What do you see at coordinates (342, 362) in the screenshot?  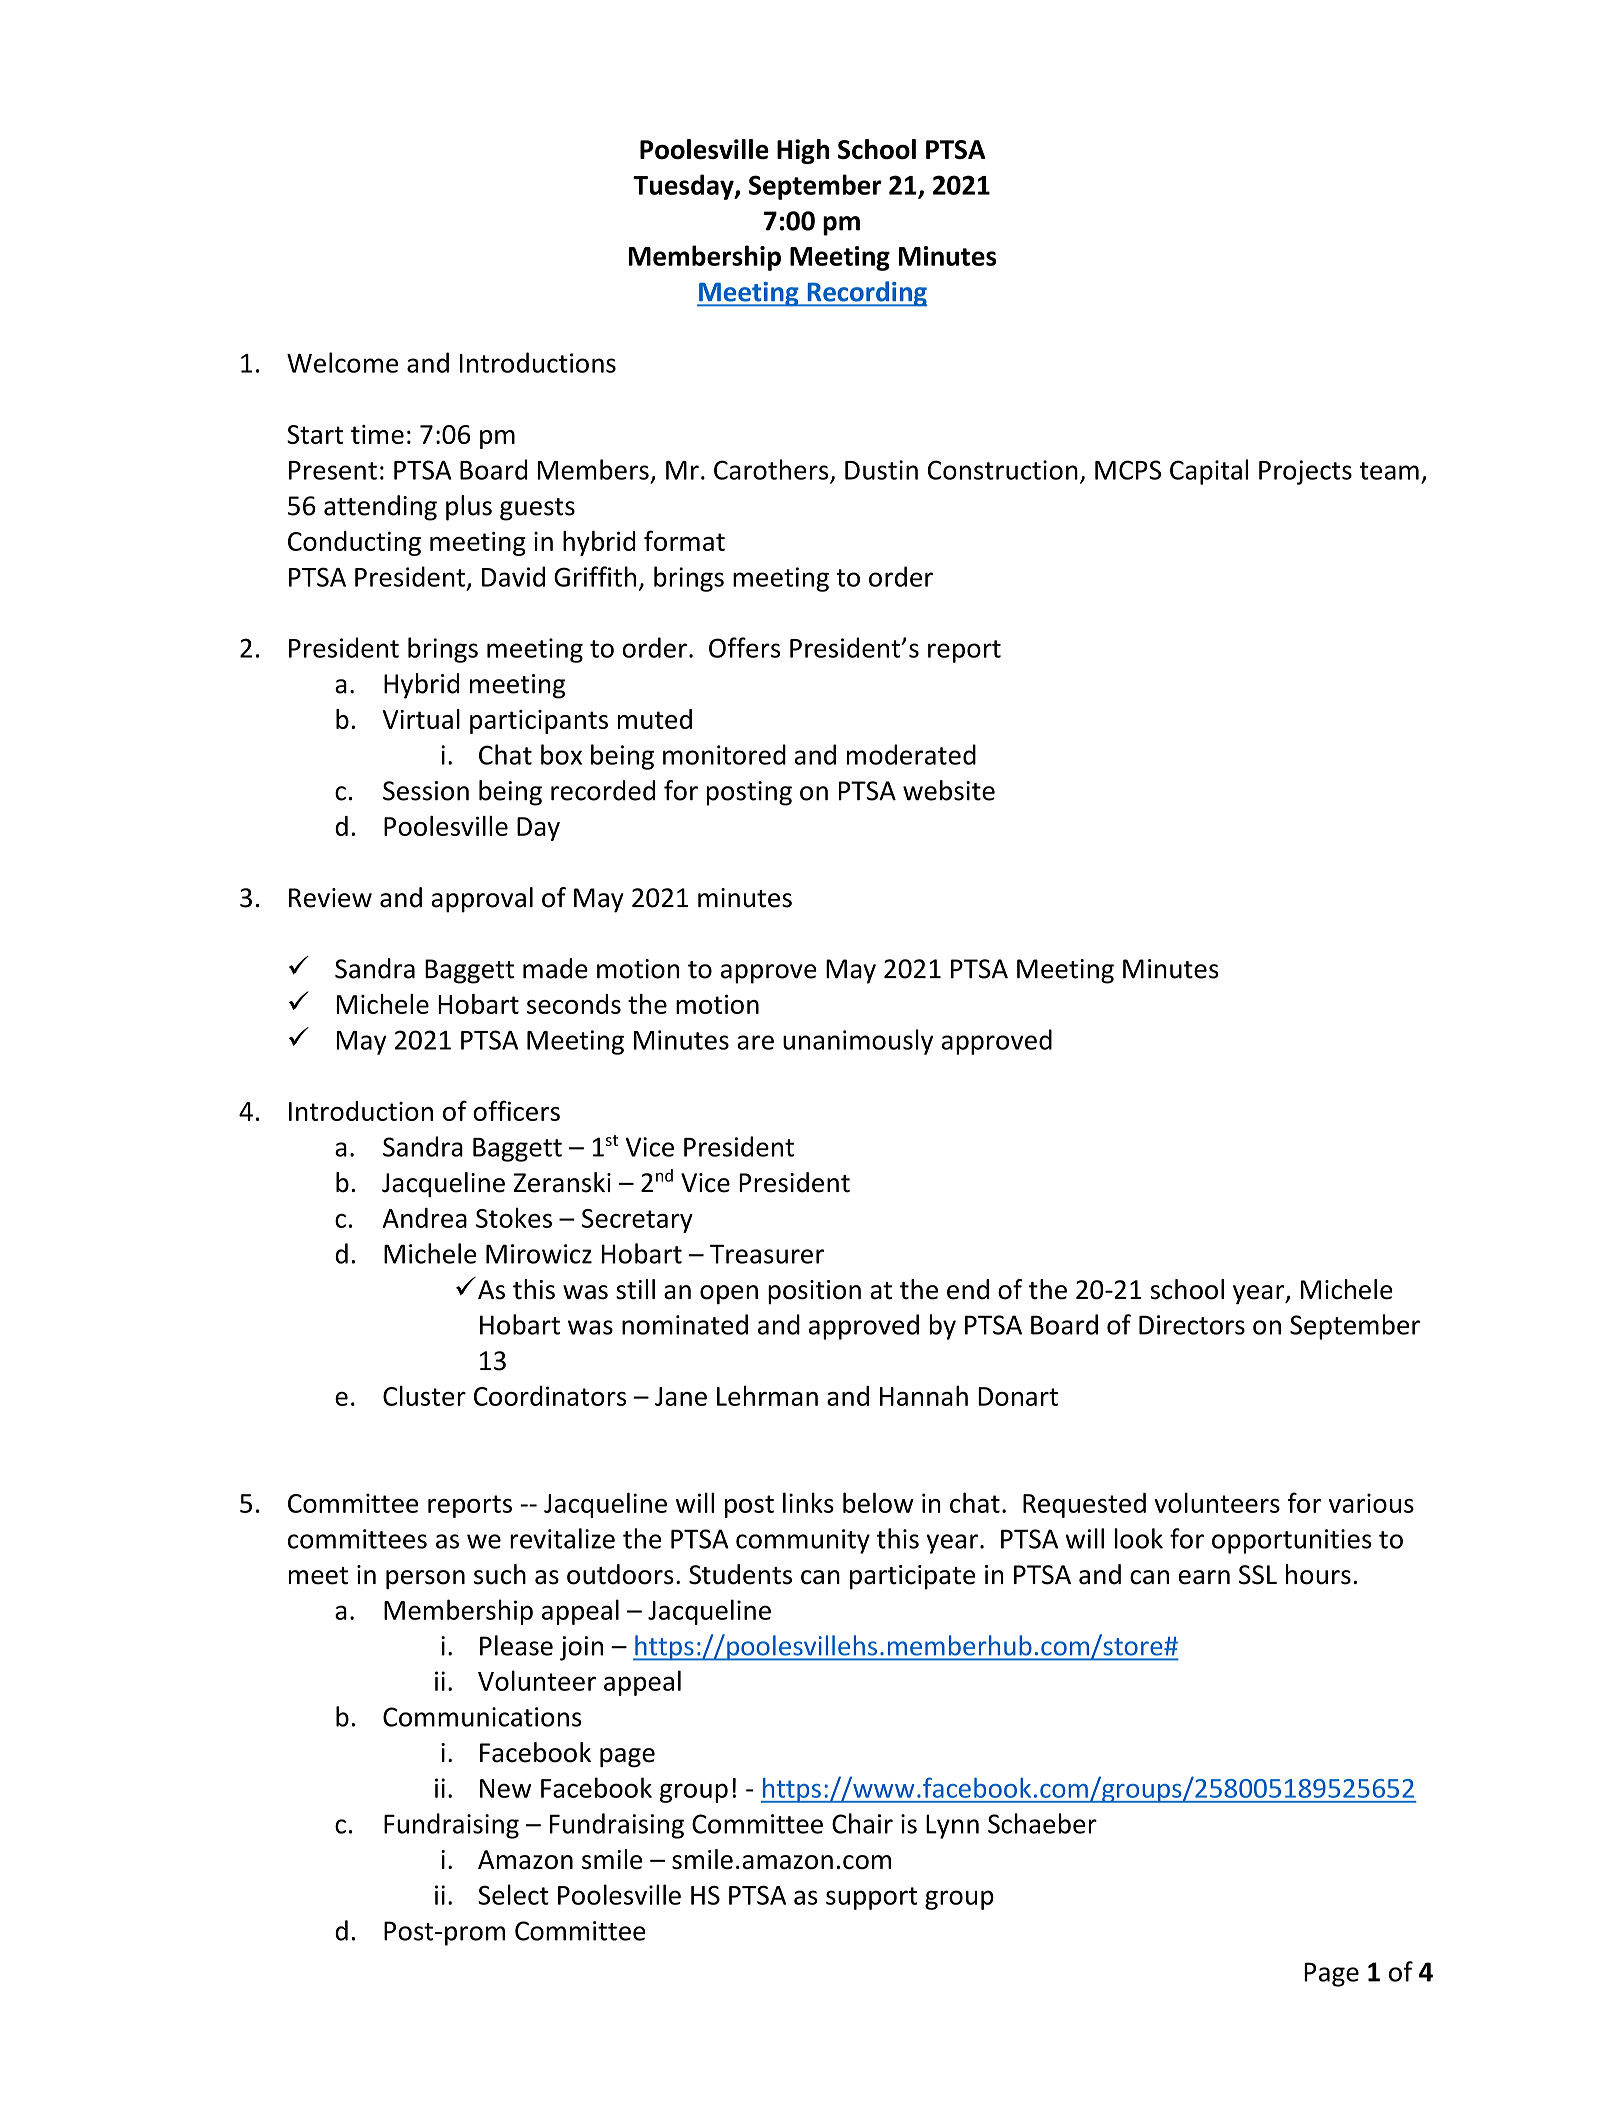 I see `Welcome` at bounding box center [342, 362].
